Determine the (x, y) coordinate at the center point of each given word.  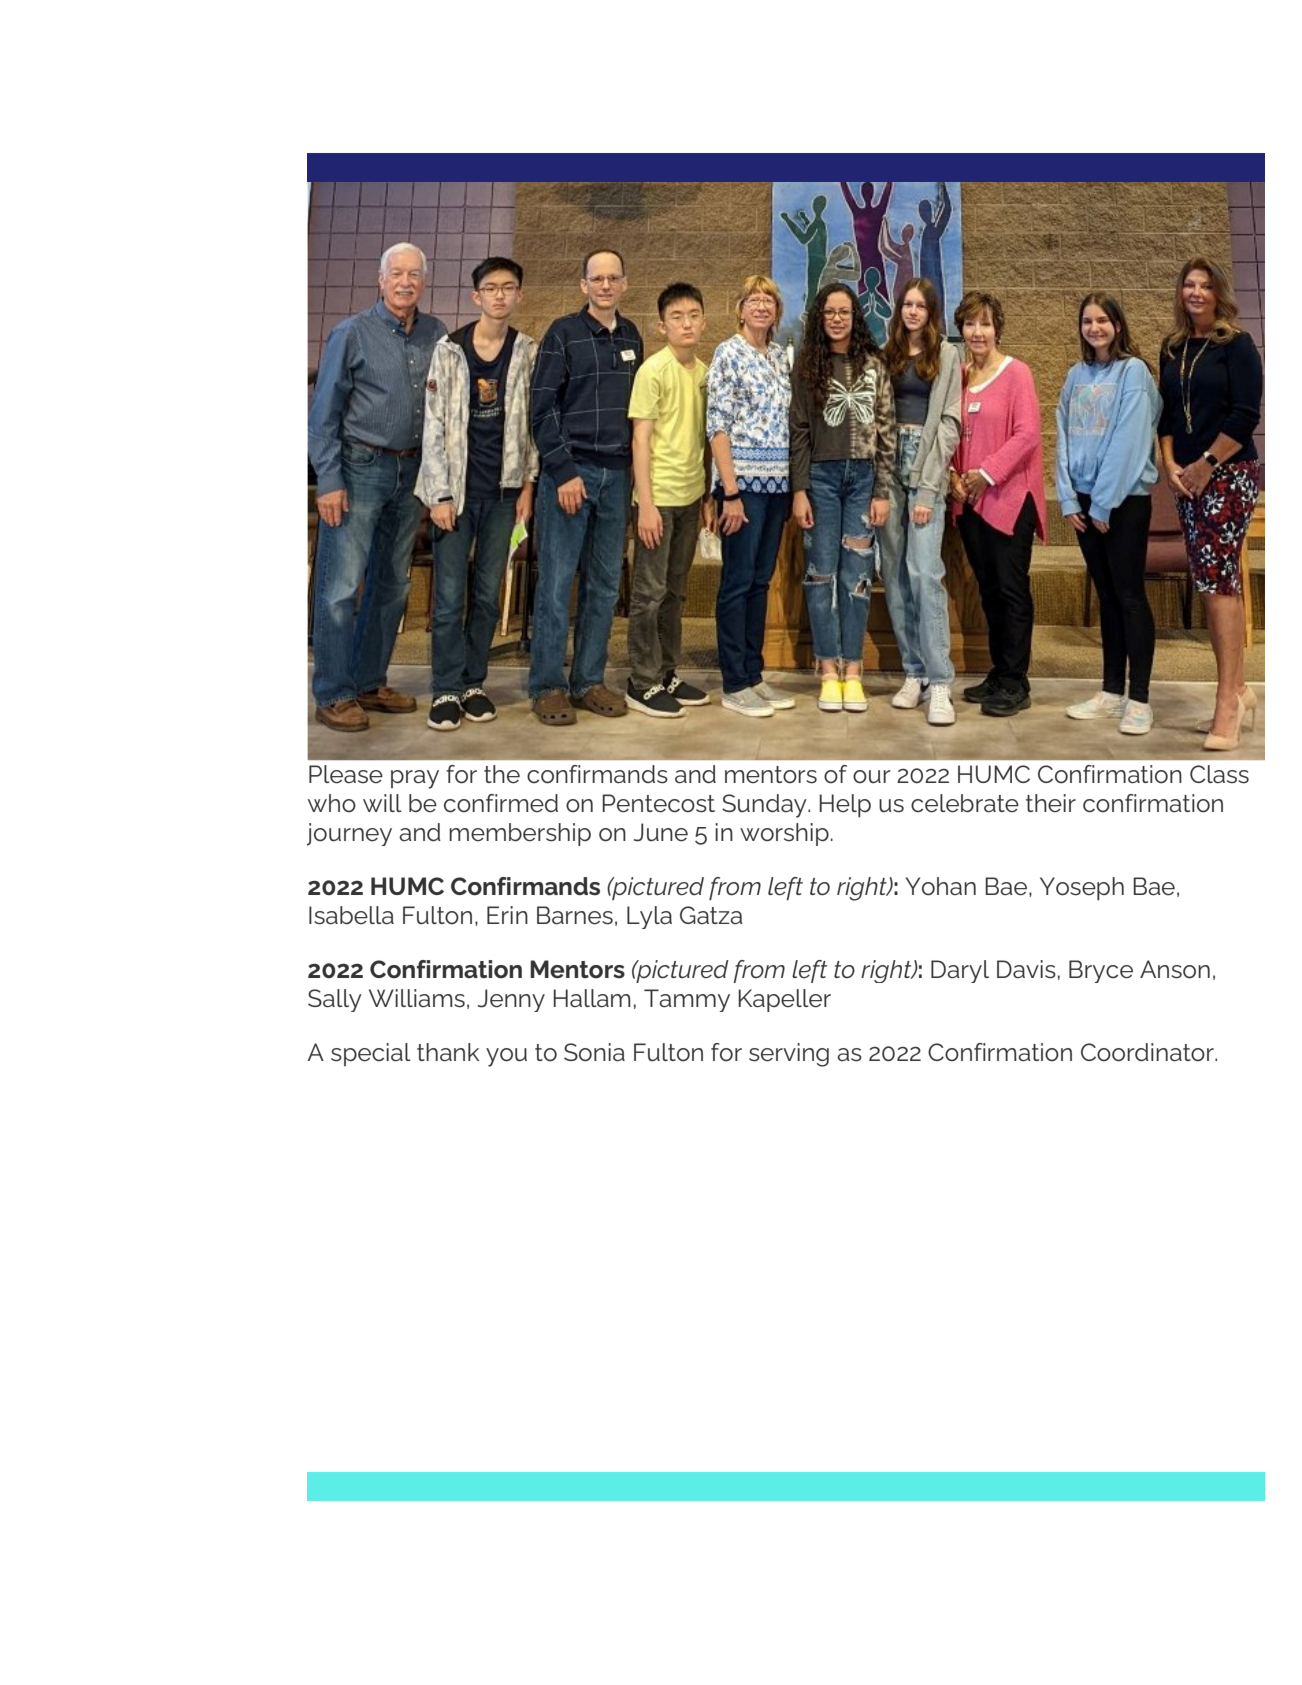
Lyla (649, 917)
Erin (507, 915)
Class (1219, 774)
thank (448, 1052)
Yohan (941, 886)
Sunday (765, 806)
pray (415, 779)
